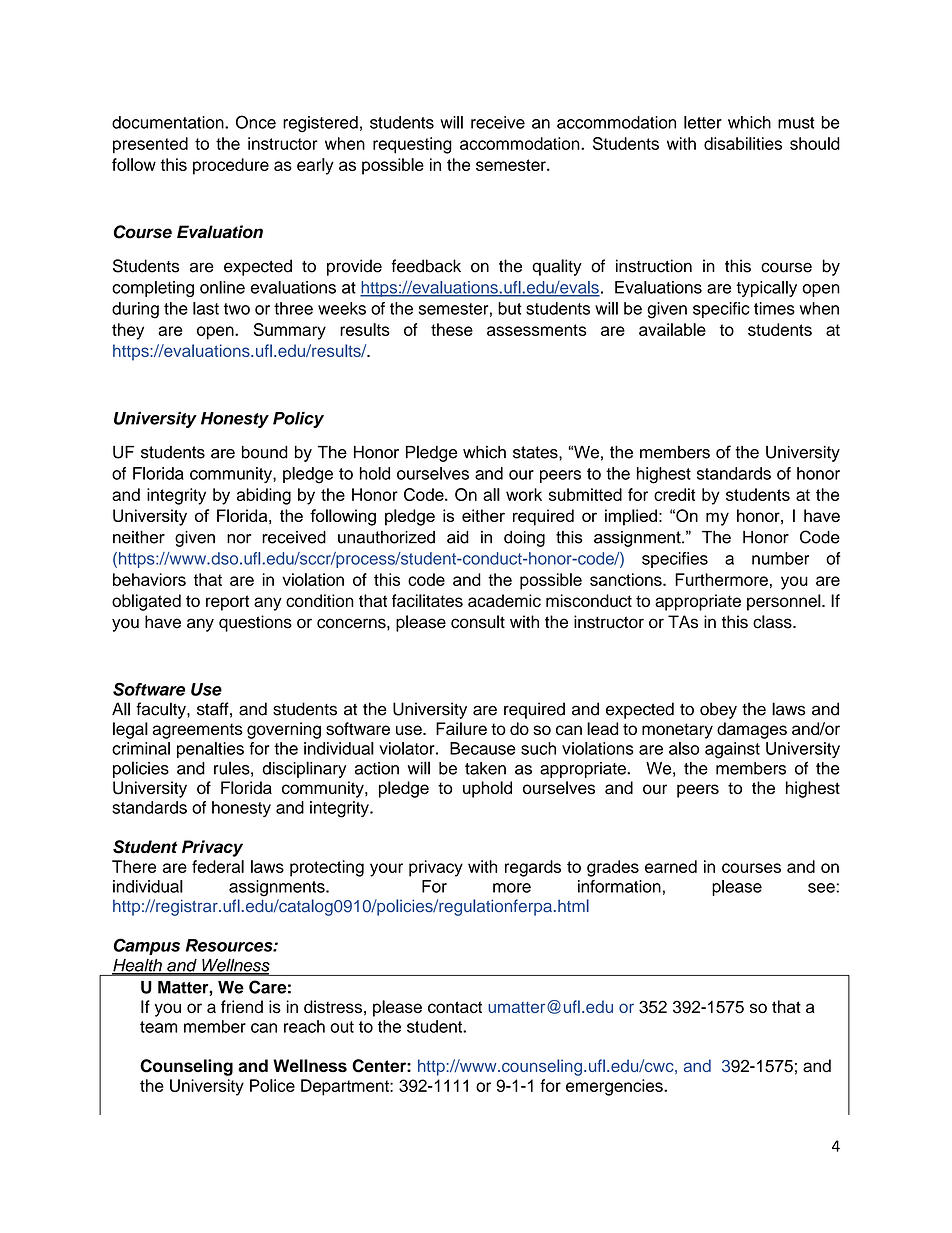 The width and height of the page is (952, 1233). Describe the element at coordinates (478, 622) in the page. I see `consult` at that location.
